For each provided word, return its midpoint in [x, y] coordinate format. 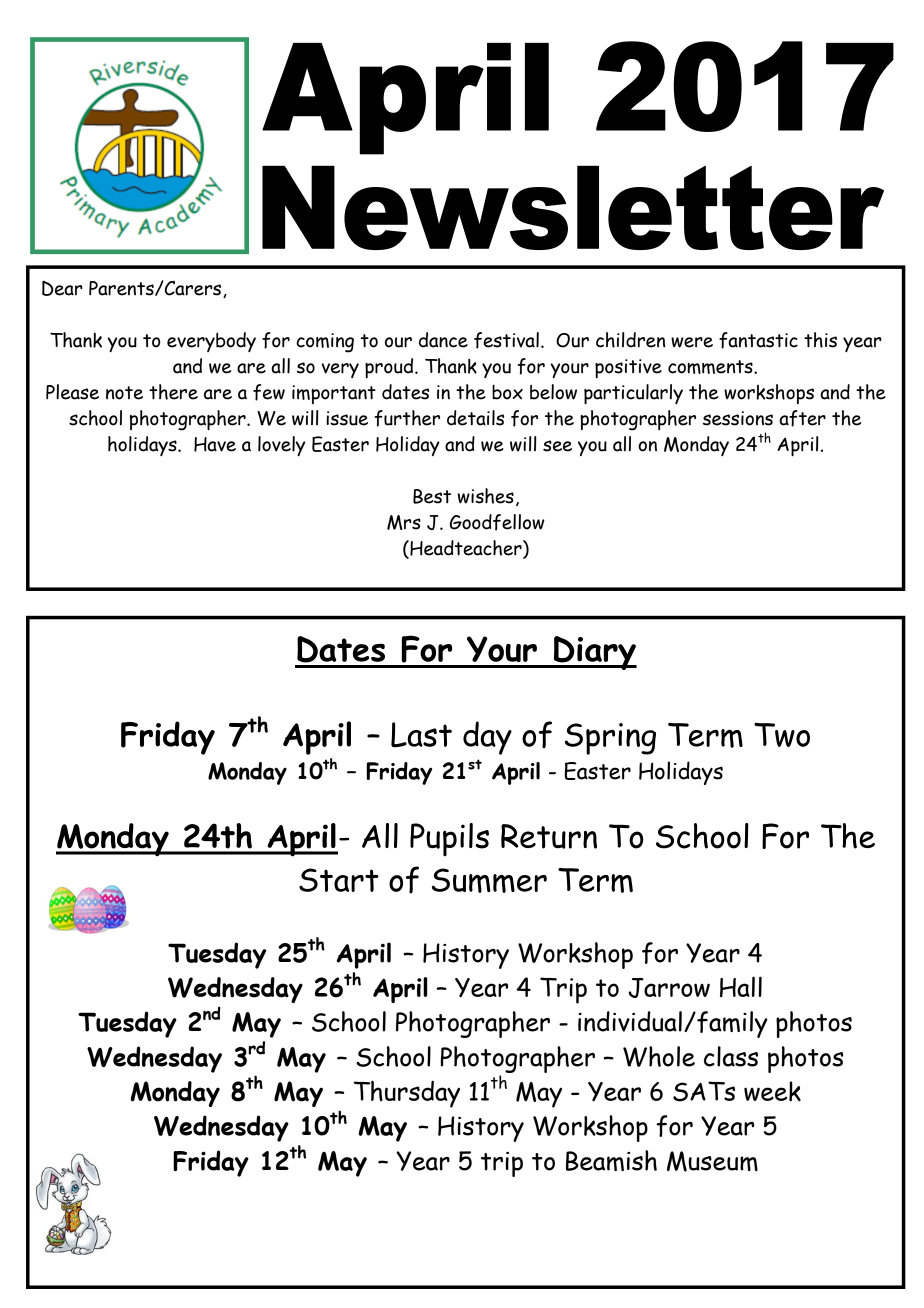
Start [339, 880]
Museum [712, 1161]
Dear [62, 288]
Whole [659, 1056]
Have [215, 444]
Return [549, 836]
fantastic [758, 340]
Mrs [404, 522]
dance [443, 340]
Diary [594, 653]
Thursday [407, 1094]
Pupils [449, 839]
